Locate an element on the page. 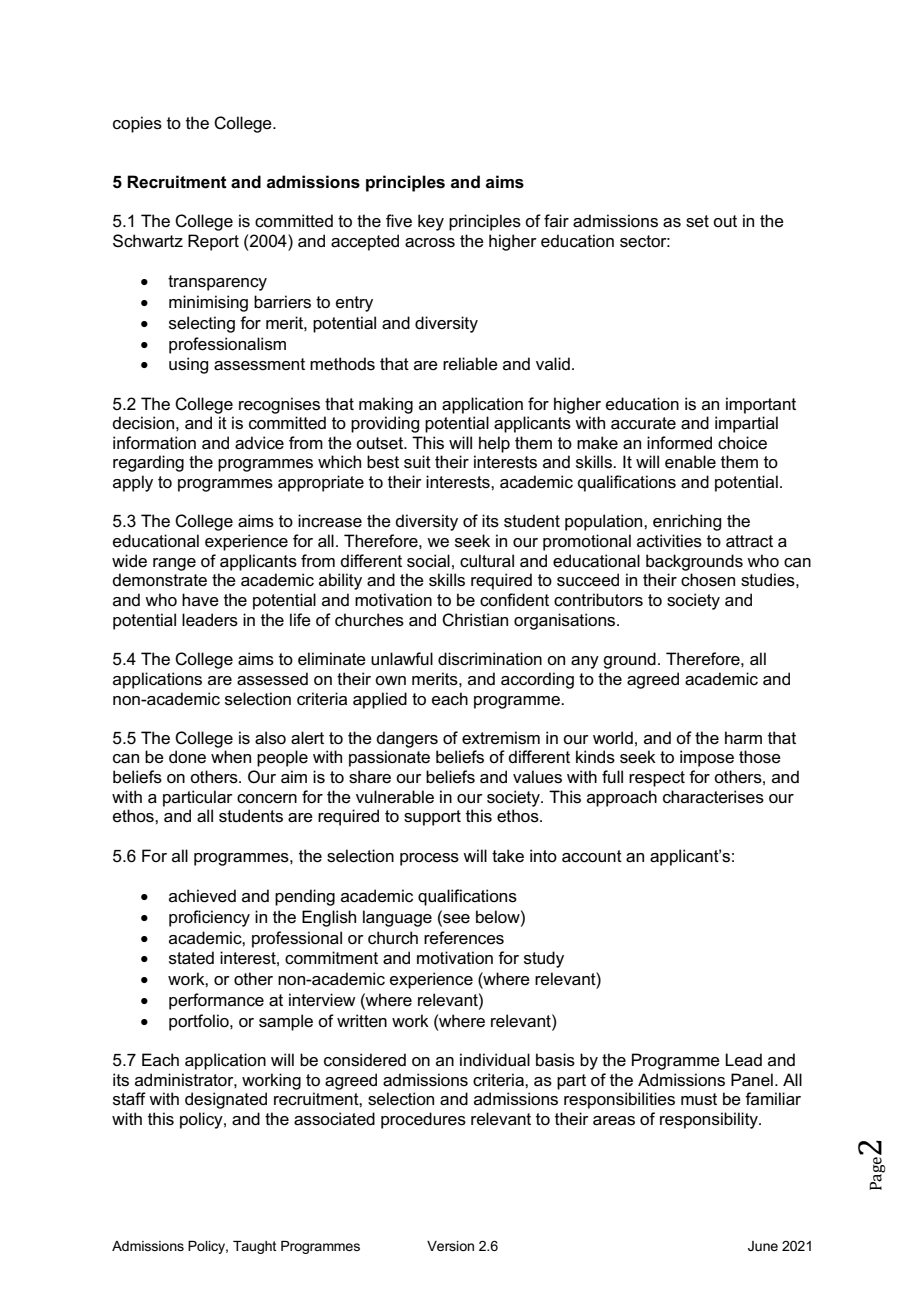  assessed is located at coordinates (272, 679).
